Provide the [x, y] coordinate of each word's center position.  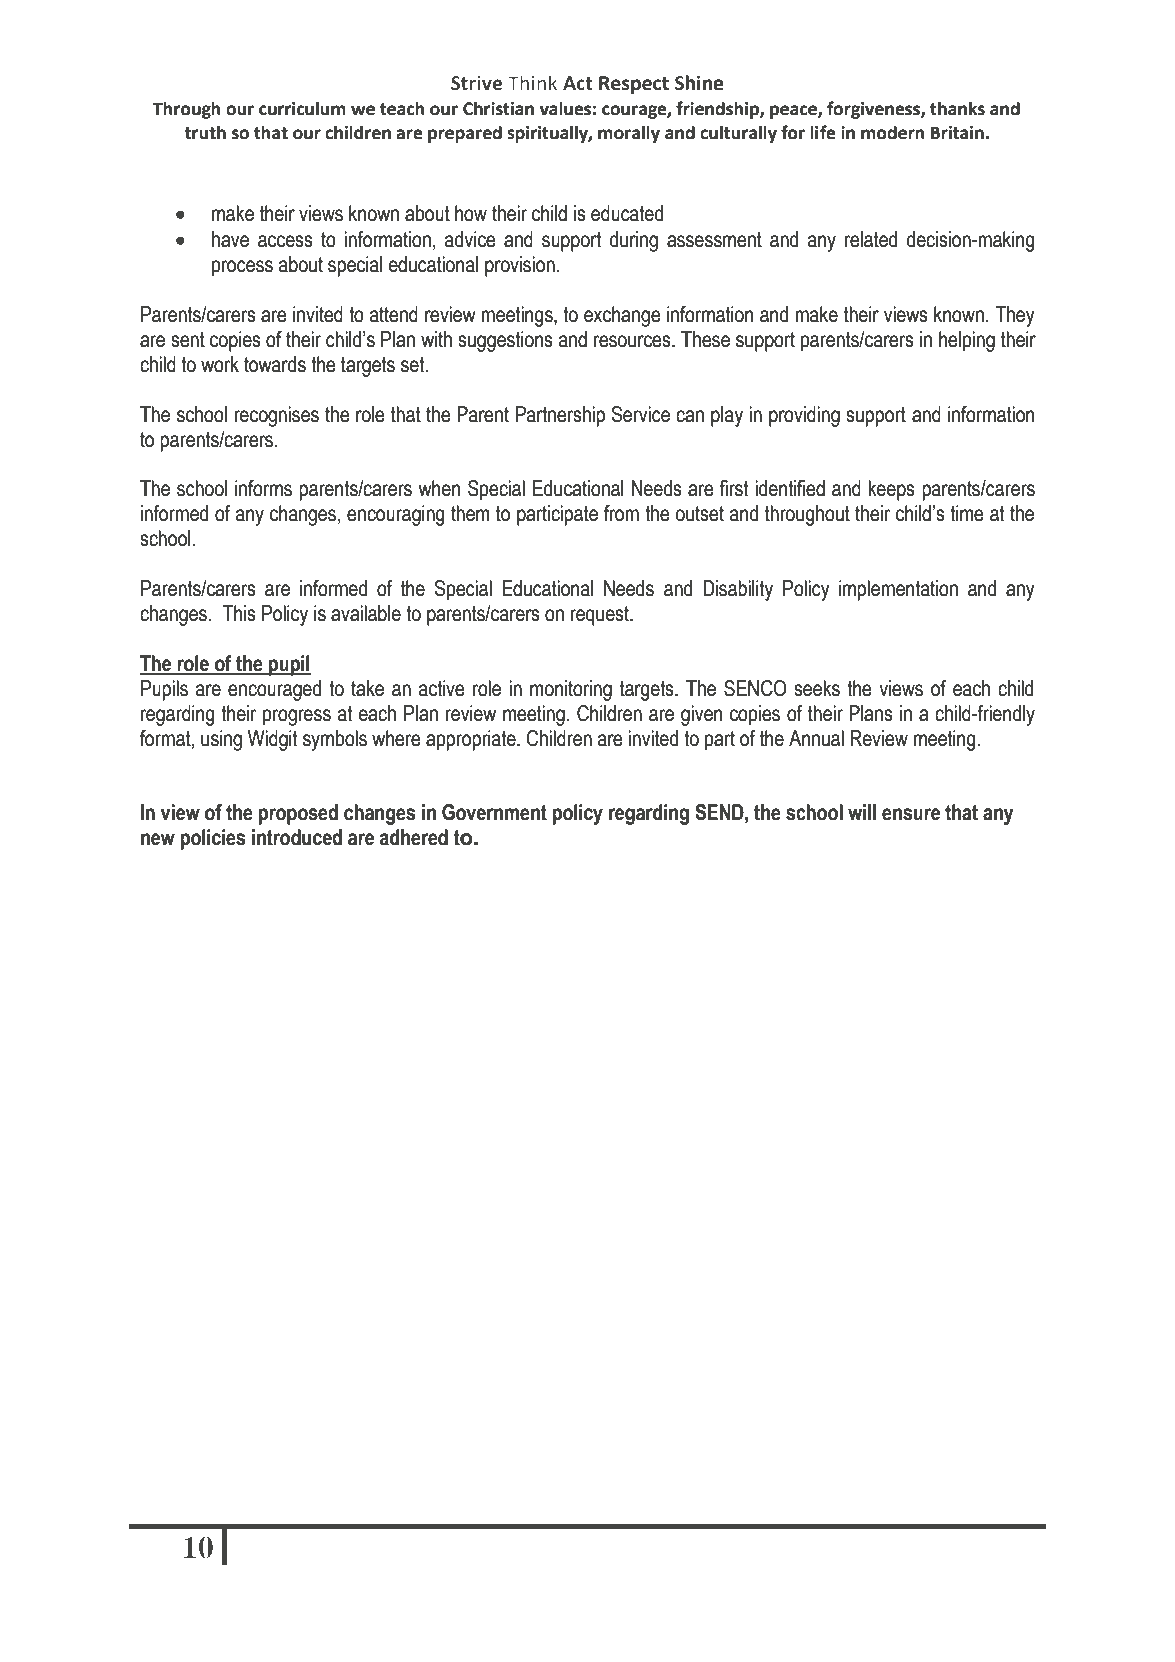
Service [640, 414]
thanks [957, 108]
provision [520, 266]
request [601, 616]
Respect [634, 85]
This [239, 613]
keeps [891, 490]
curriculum [302, 108]
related [871, 239]
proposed [298, 814]
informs [263, 488]
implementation [898, 590]
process [242, 268]
